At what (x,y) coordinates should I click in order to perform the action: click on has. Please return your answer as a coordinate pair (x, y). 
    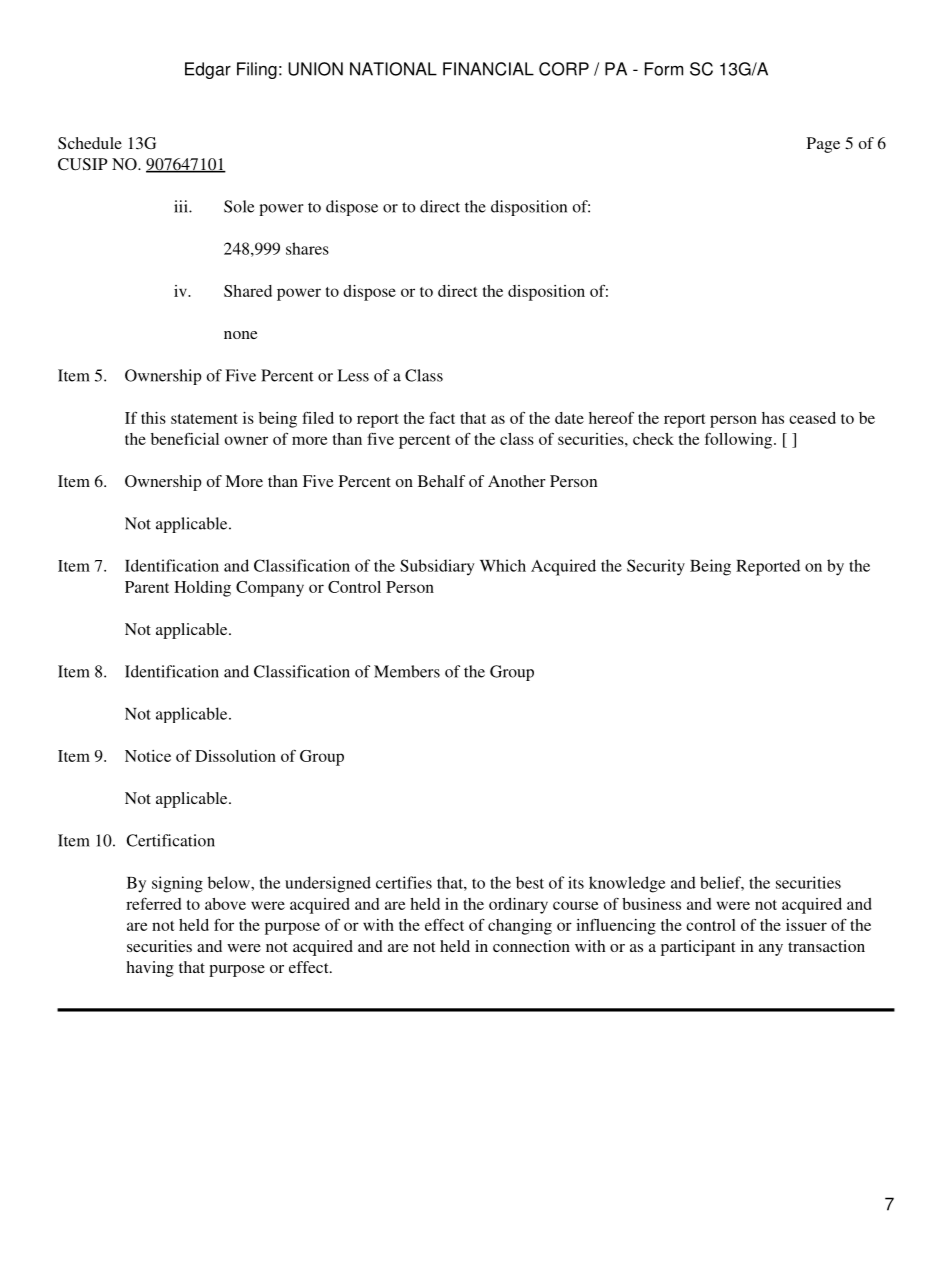
    Looking at the image, I should click on (773, 418).
